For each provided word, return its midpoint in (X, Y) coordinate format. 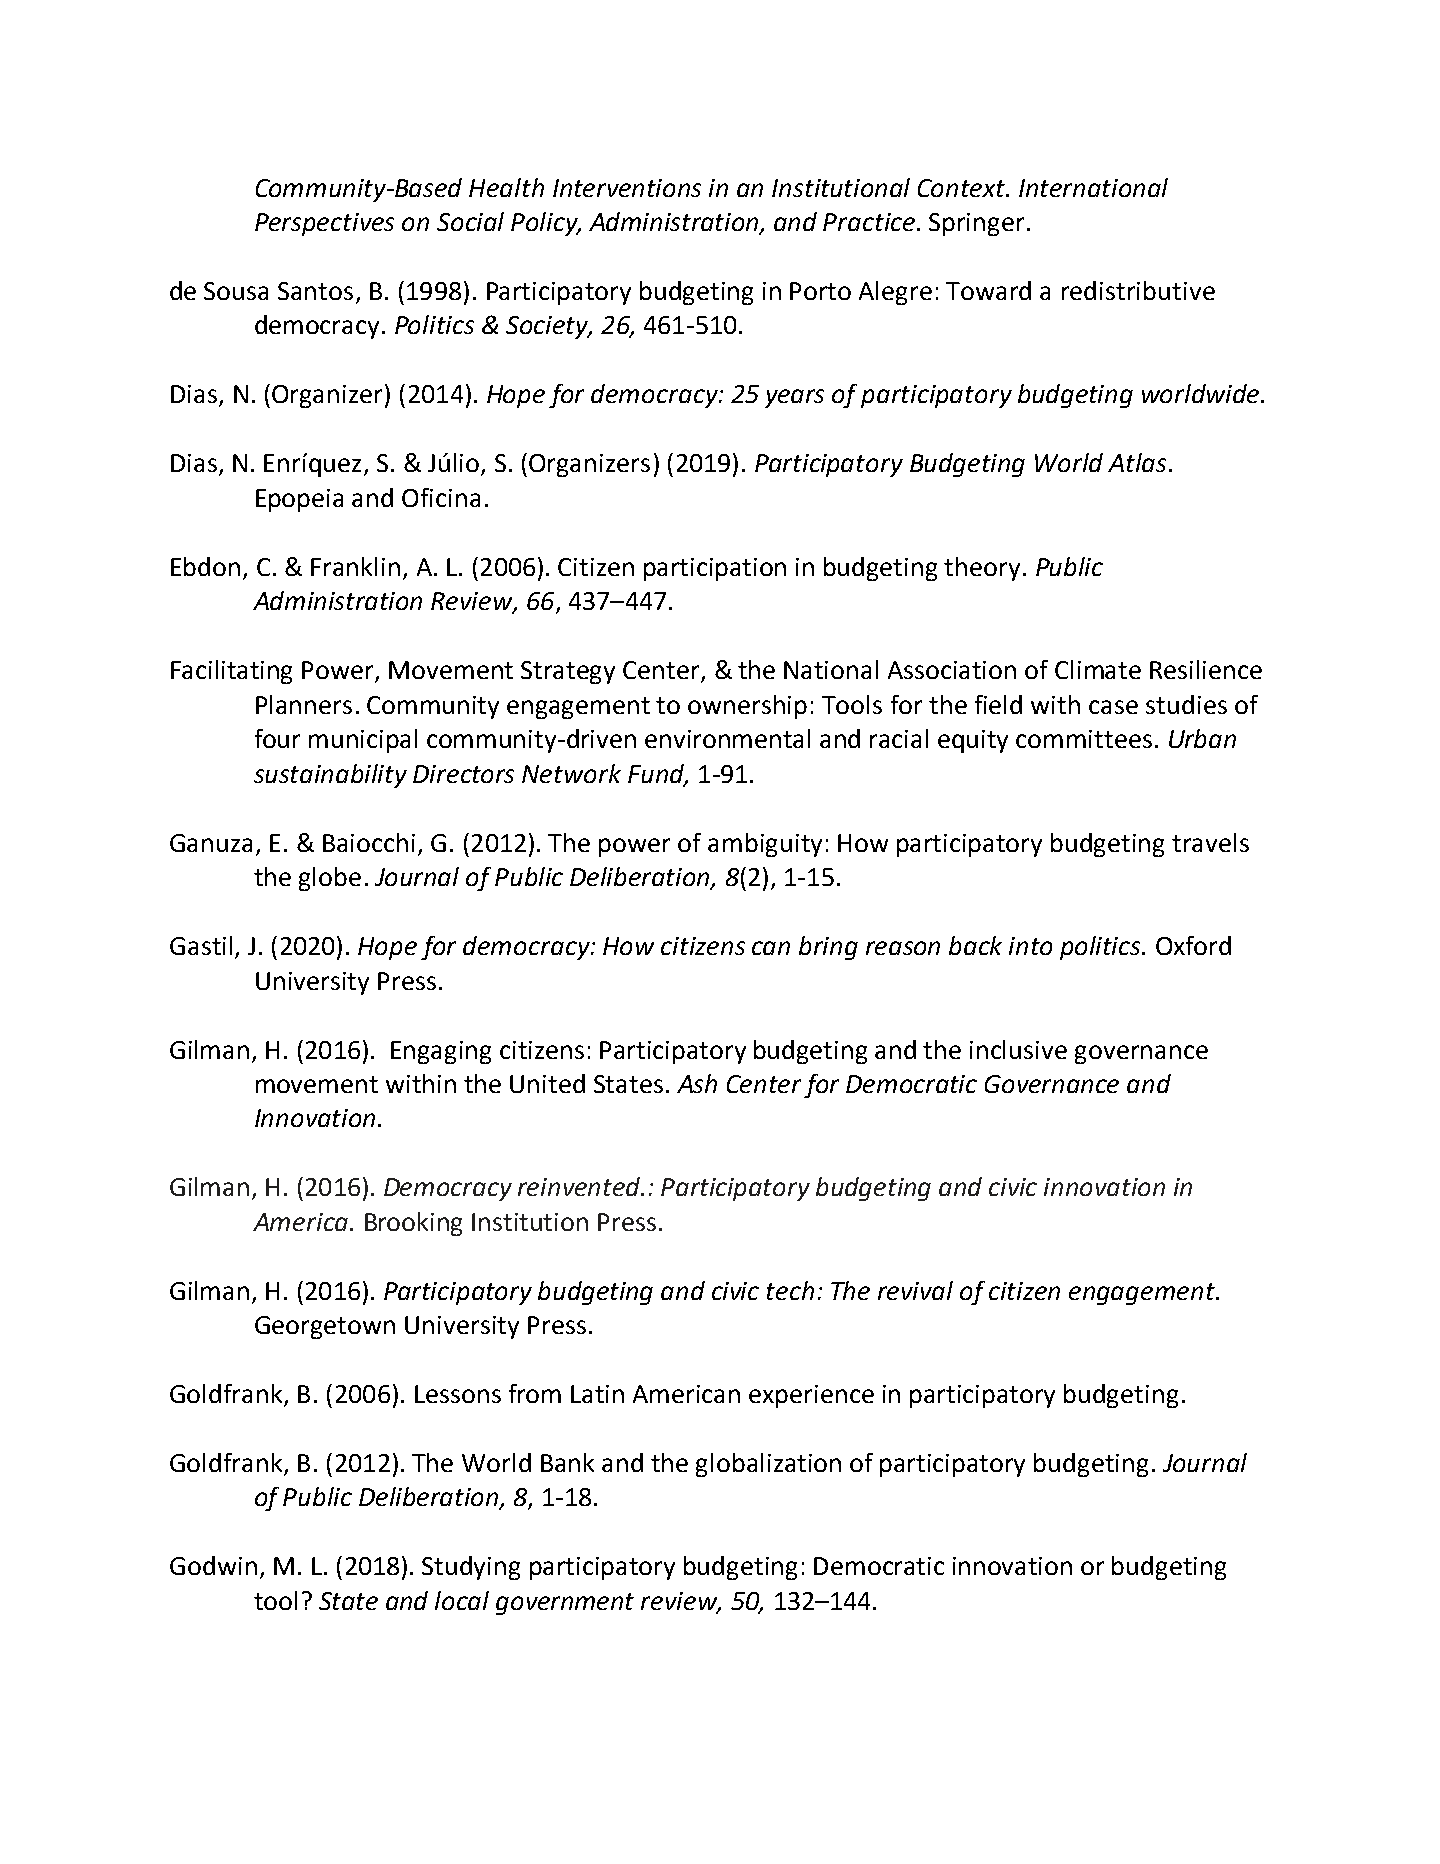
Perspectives (324, 224)
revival (915, 1290)
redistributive (1138, 290)
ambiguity (765, 845)
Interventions (627, 188)
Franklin (355, 566)
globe (330, 879)
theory (982, 569)
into (1030, 946)
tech (790, 1290)
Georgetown (325, 1327)
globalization (768, 1465)
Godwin (213, 1565)
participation (715, 569)
